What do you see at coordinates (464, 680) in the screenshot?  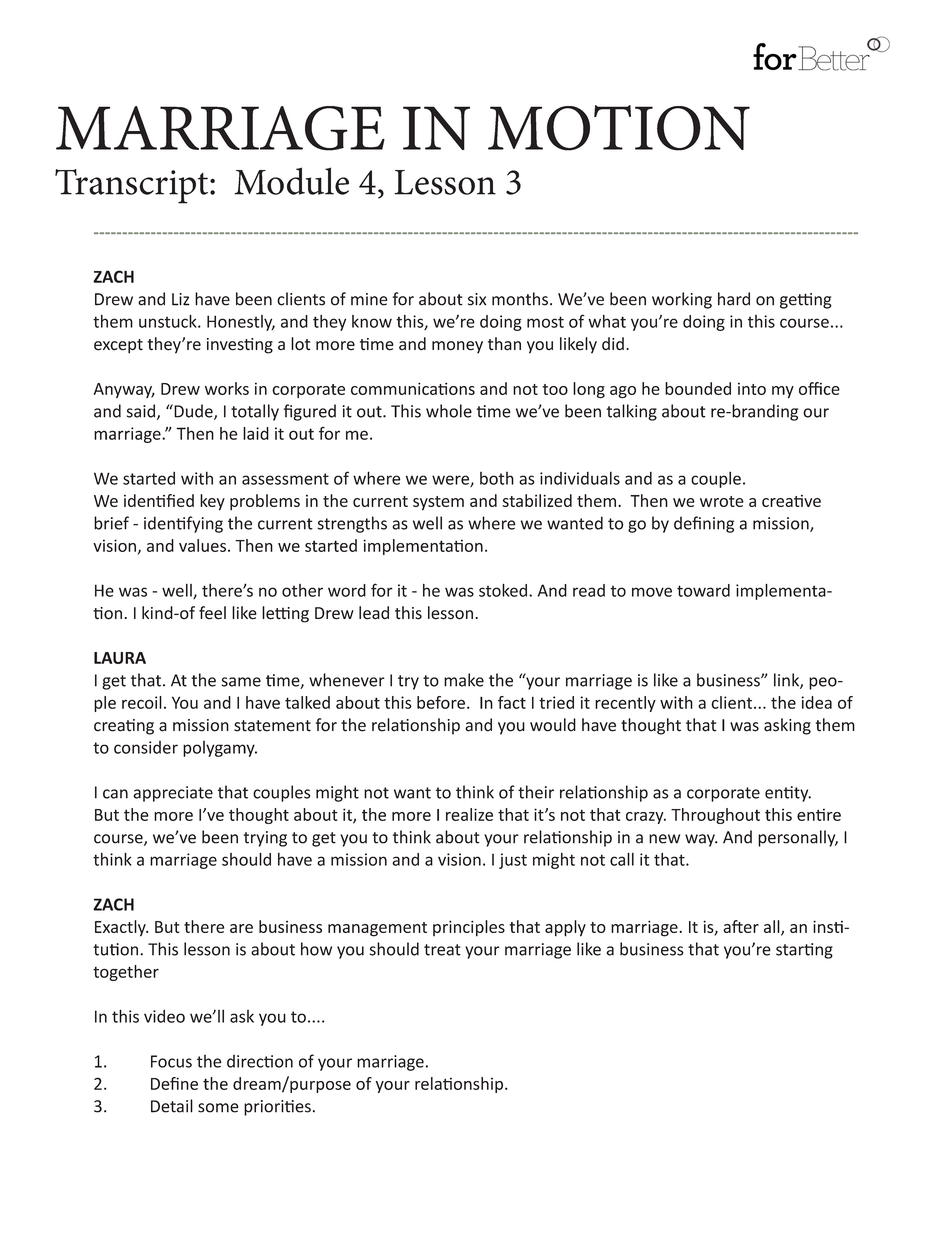 I see `make` at bounding box center [464, 680].
